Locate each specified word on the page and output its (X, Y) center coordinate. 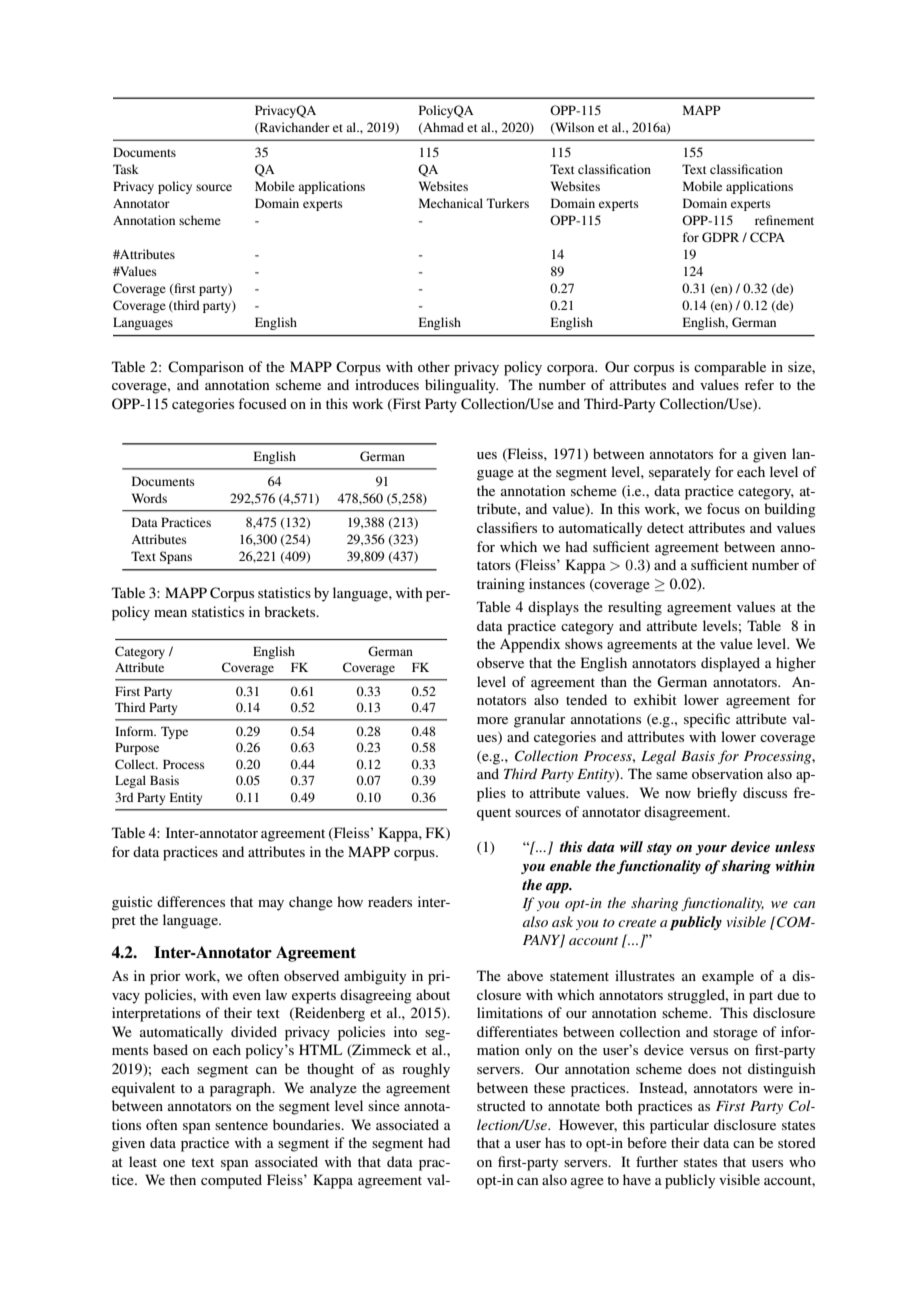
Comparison (206, 368)
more (492, 720)
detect (665, 527)
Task (126, 169)
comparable (730, 368)
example (728, 977)
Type (174, 733)
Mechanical (451, 203)
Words (149, 498)
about (433, 994)
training (501, 585)
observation (727, 773)
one (174, 1163)
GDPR (720, 237)
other (434, 366)
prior (165, 977)
